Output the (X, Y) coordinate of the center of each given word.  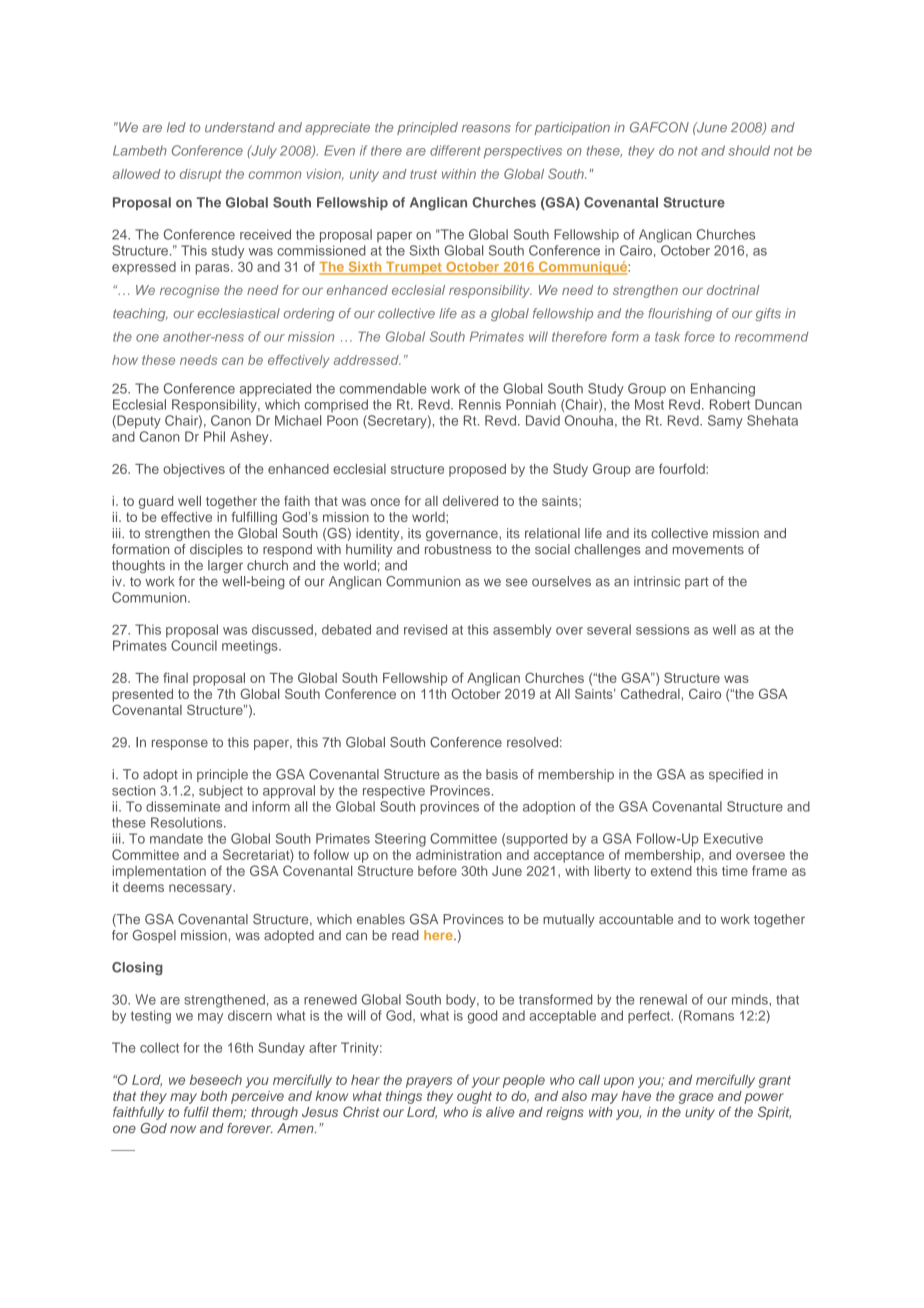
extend (671, 871)
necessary (201, 889)
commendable (383, 388)
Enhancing (723, 390)
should (749, 150)
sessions (663, 629)
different (455, 150)
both (213, 1096)
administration (459, 854)
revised (425, 629)
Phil (214, 436)
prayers (429, 1082)
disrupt (201, 175)
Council (194, 645)
